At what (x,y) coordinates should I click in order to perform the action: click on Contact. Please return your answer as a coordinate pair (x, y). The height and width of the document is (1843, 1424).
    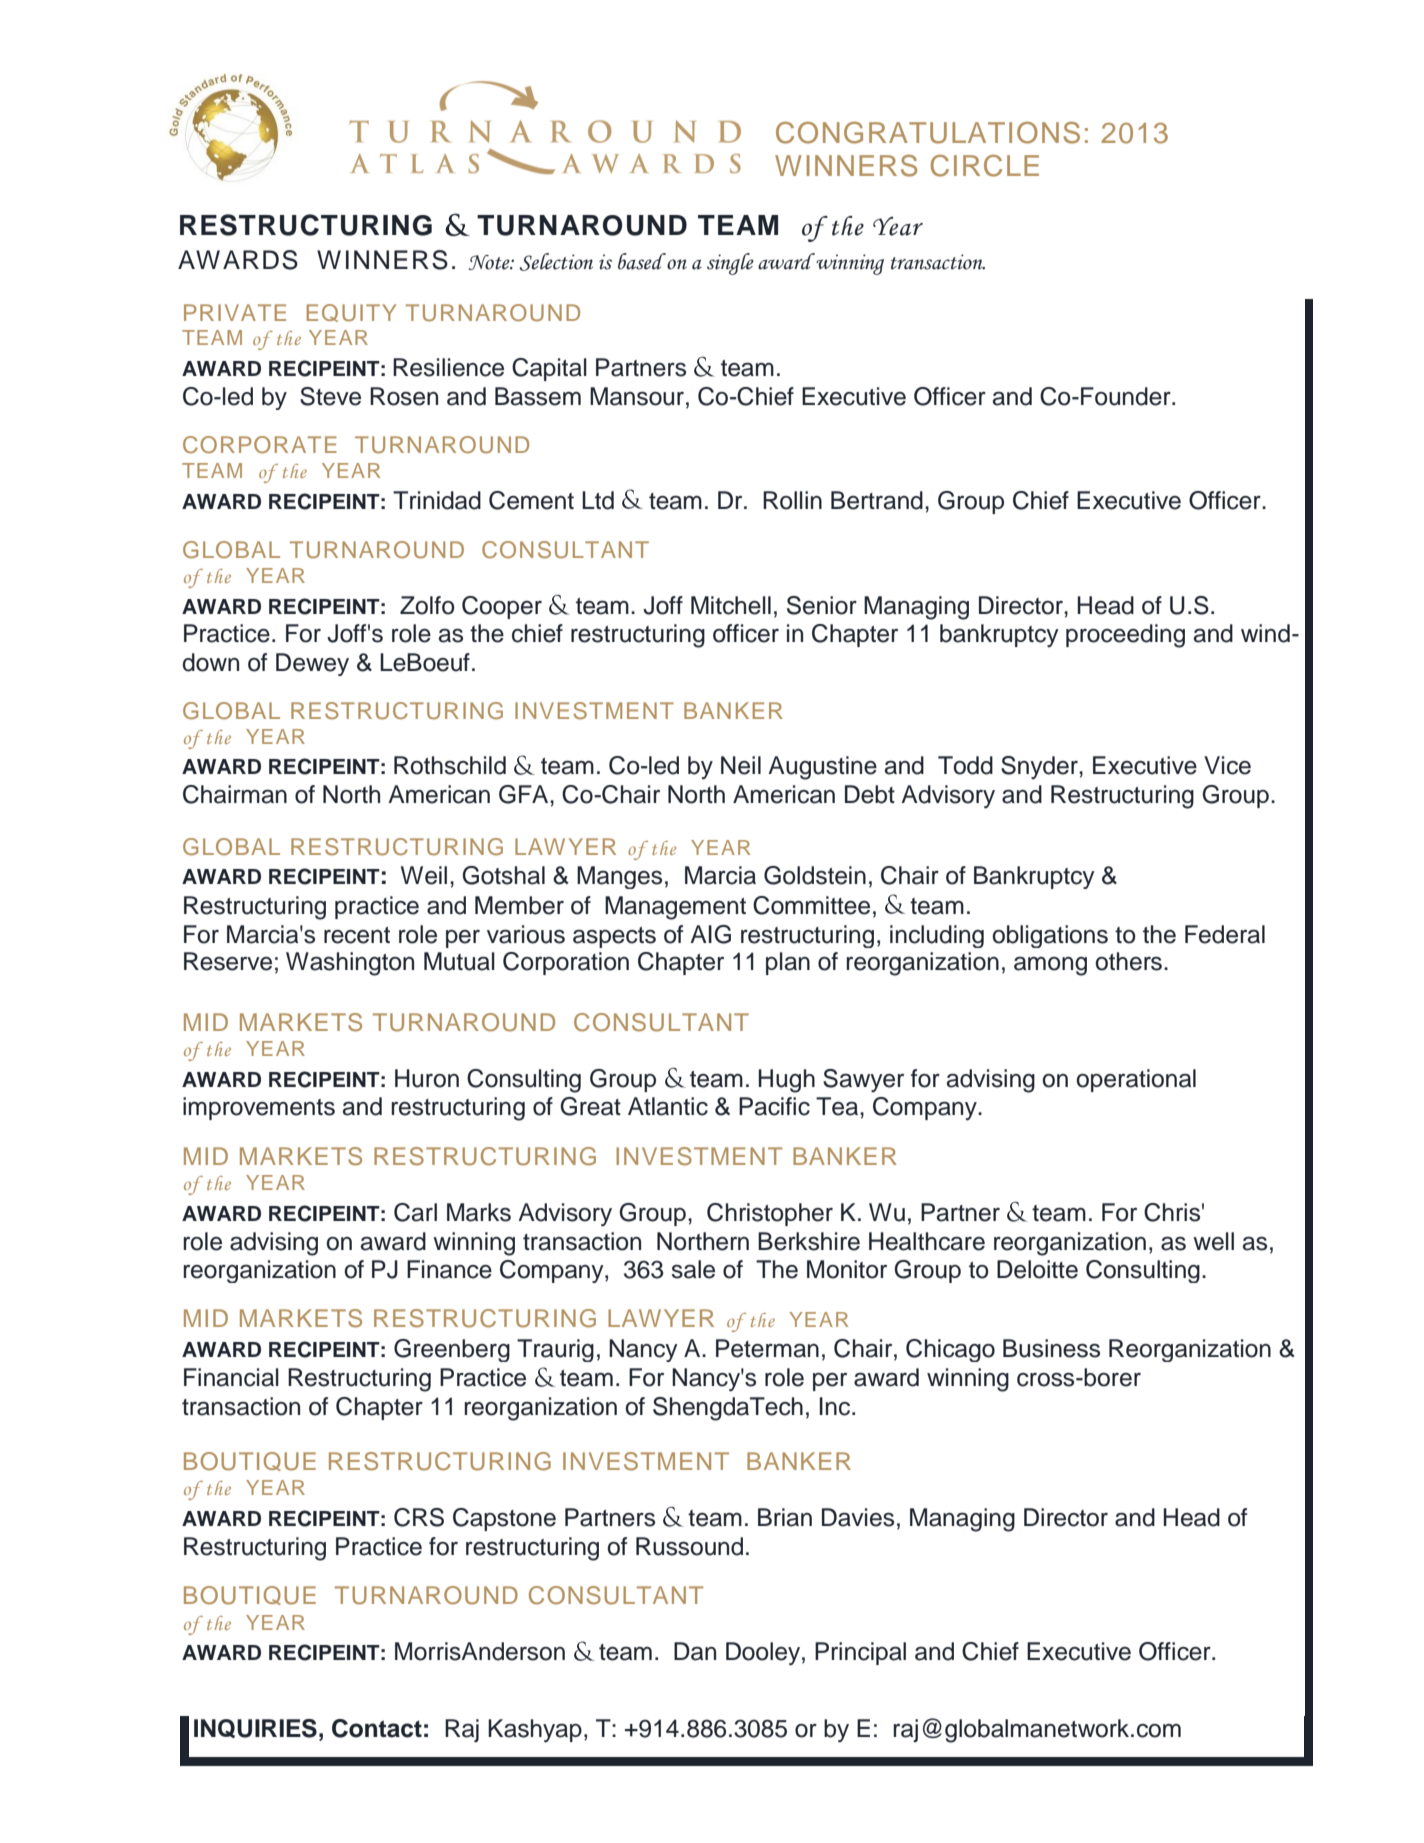
    Looking at the image, I should click on (377, 1728).
